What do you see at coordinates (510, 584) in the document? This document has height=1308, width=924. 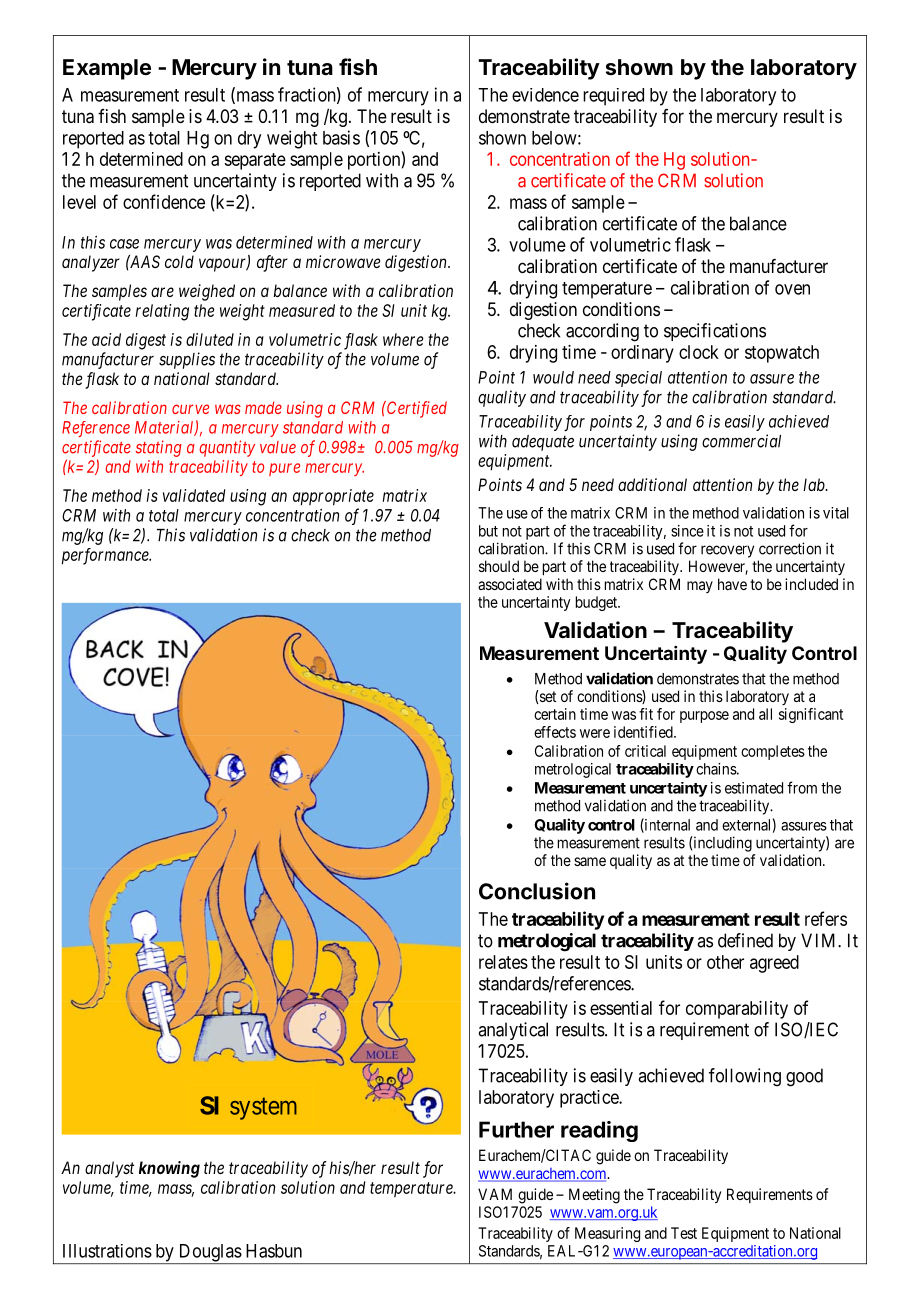 I see `associated` at bounding box center [510, 584].
